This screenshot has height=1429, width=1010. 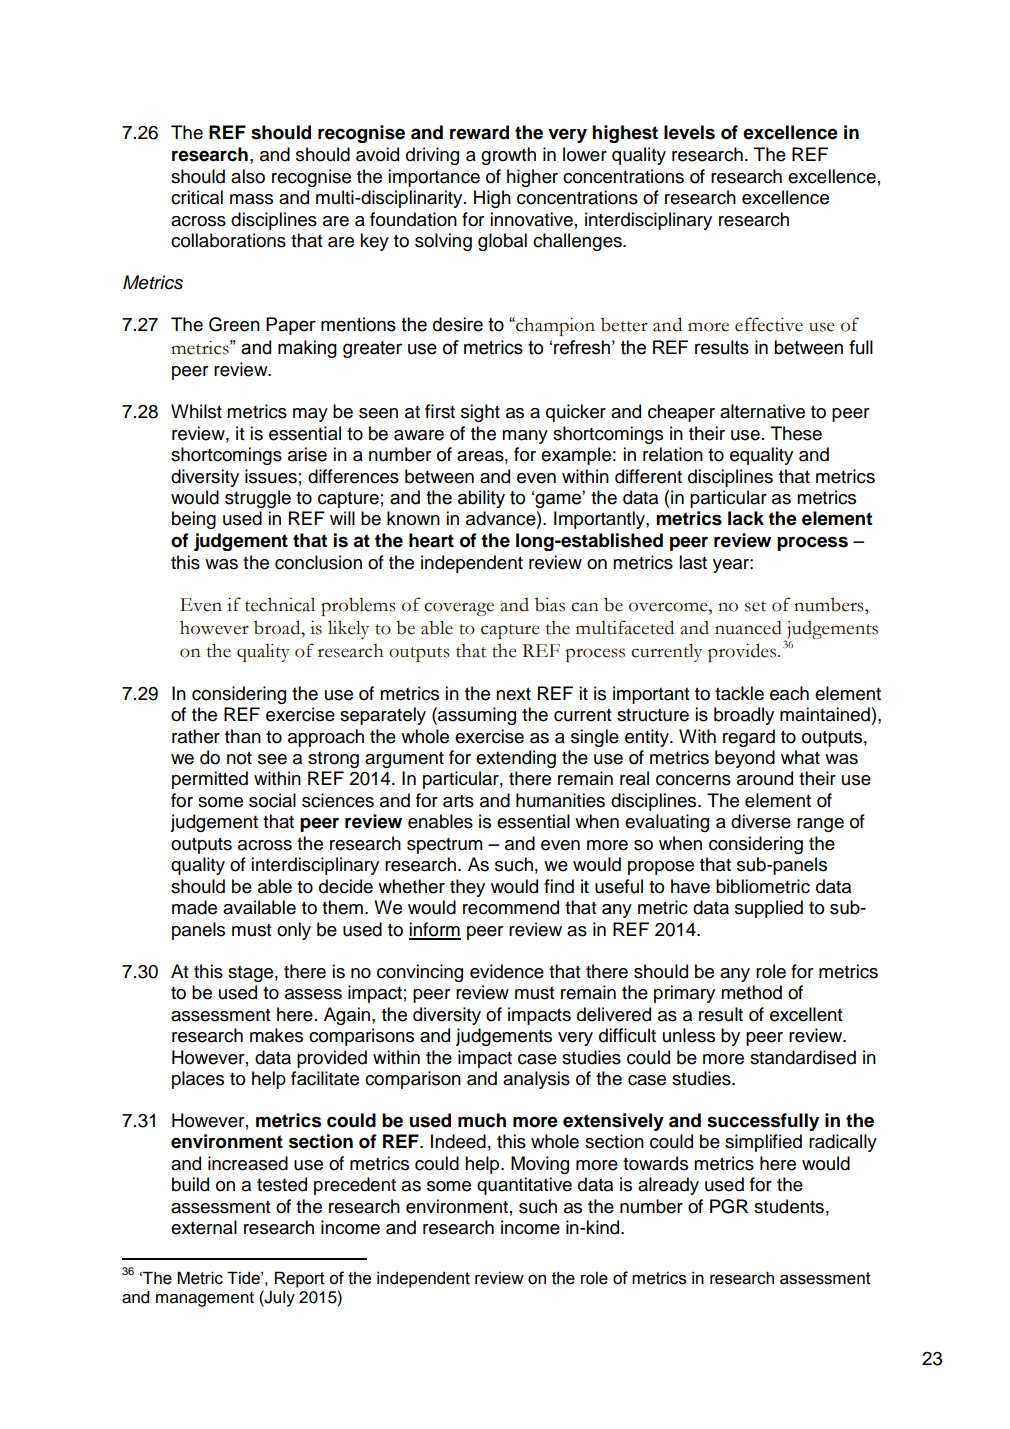 I want to click on method, so click(x=751, y=992).
